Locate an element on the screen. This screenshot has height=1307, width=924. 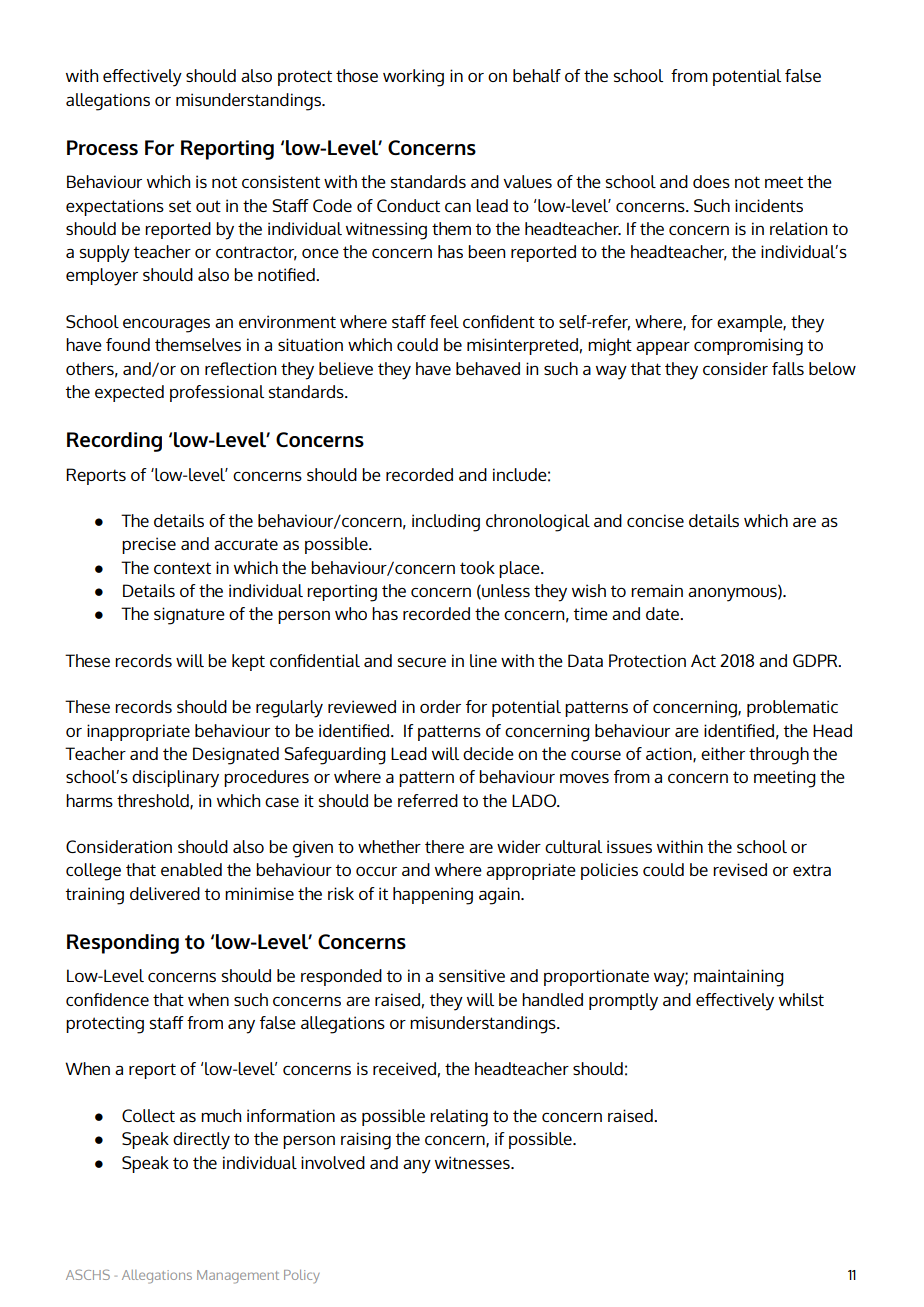
witnesses is located at coordinates (473, 1162).
